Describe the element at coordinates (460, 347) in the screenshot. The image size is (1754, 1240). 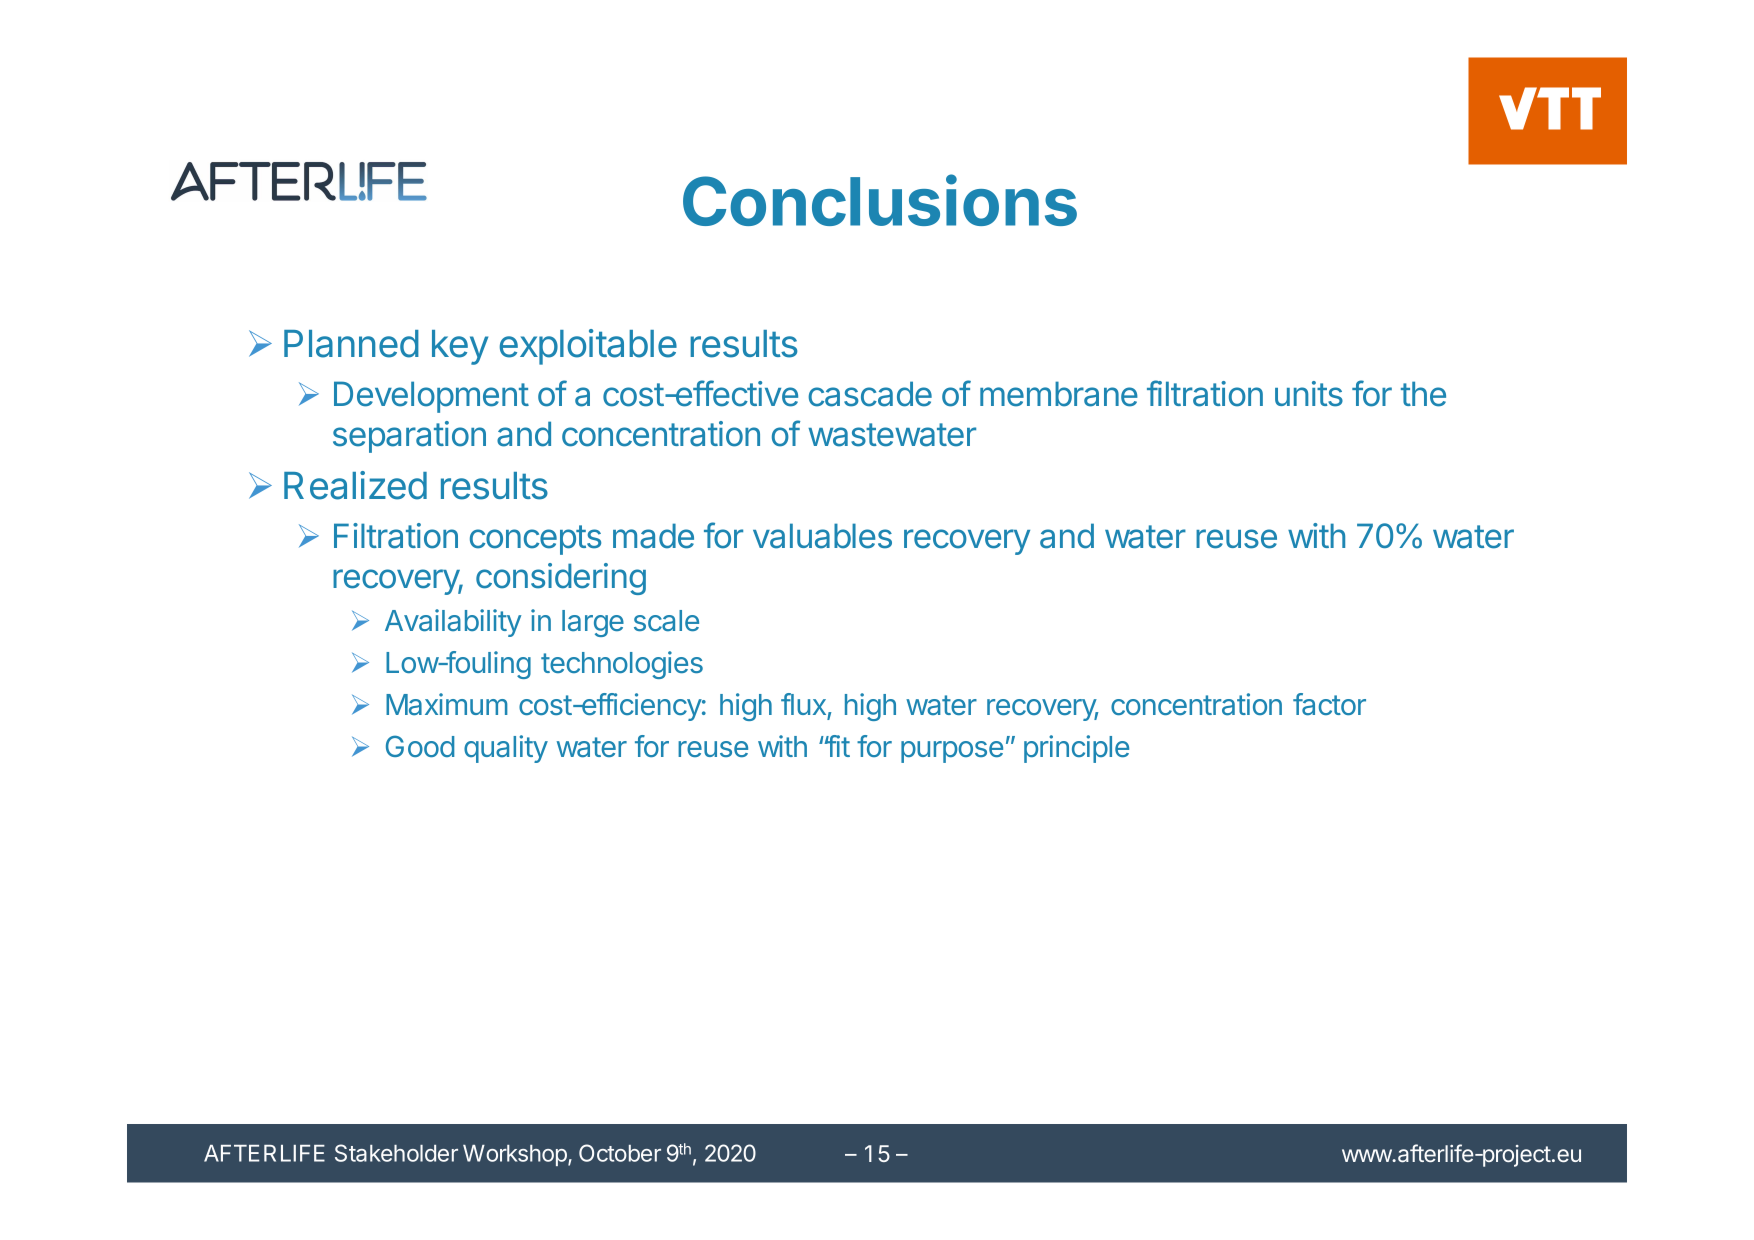
I see `key` at that location.
